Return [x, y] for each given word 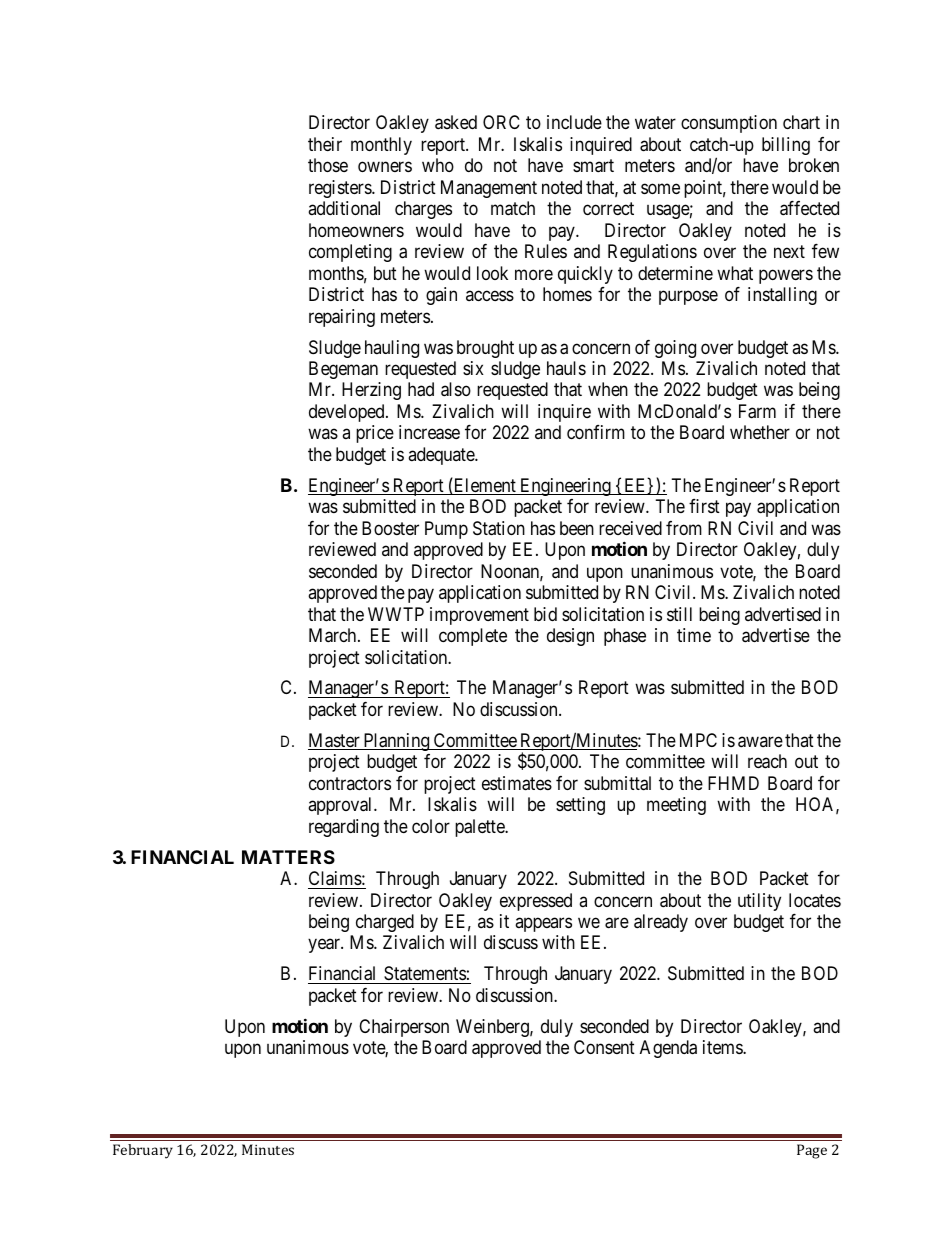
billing [786, 146]
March [334, 635]
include [574, 122]
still [679, 614]
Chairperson [404, 1028]
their [325, 144]
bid [545, 614]
